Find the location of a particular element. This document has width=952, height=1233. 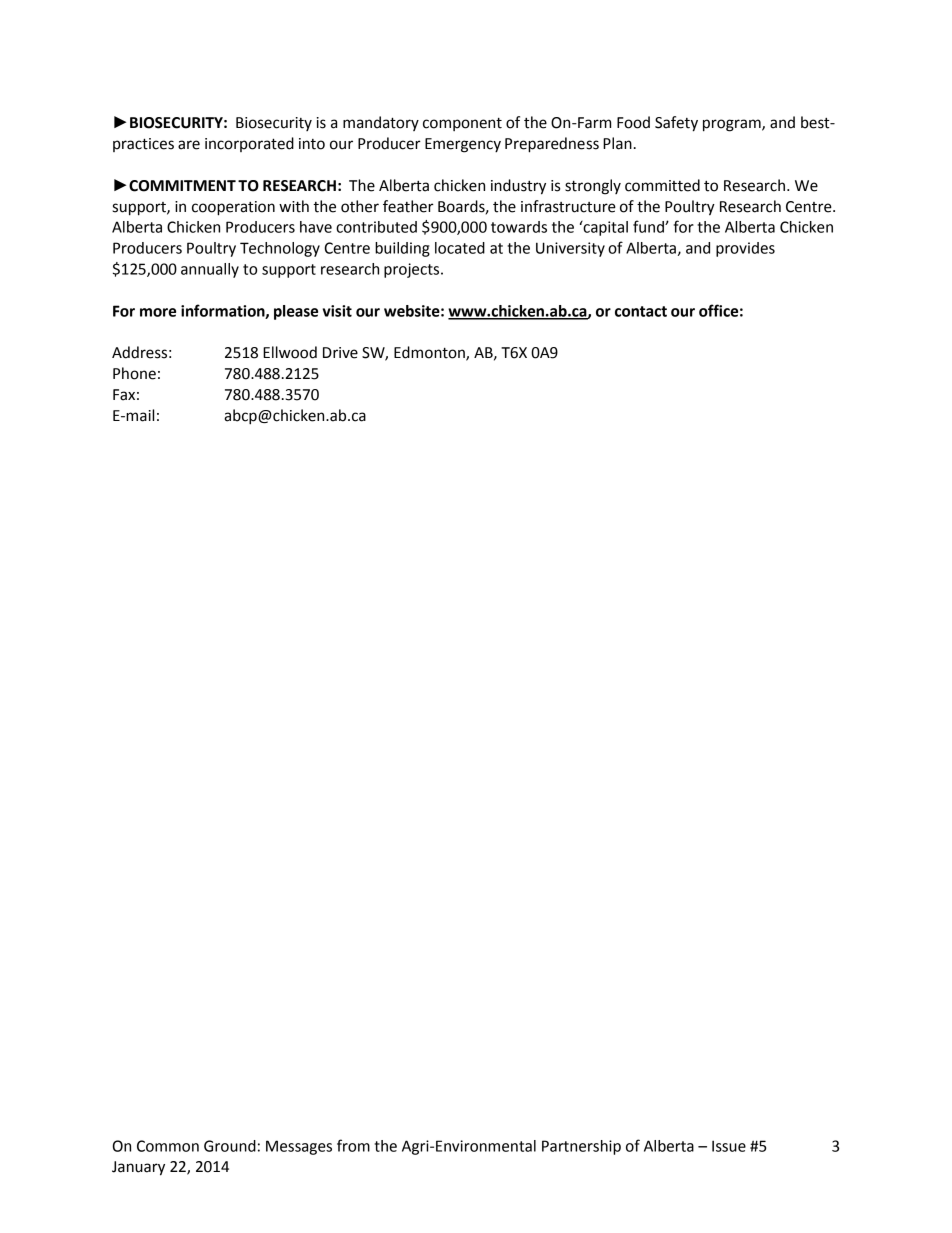

Edmonton is located at coordinates (430, 353).
